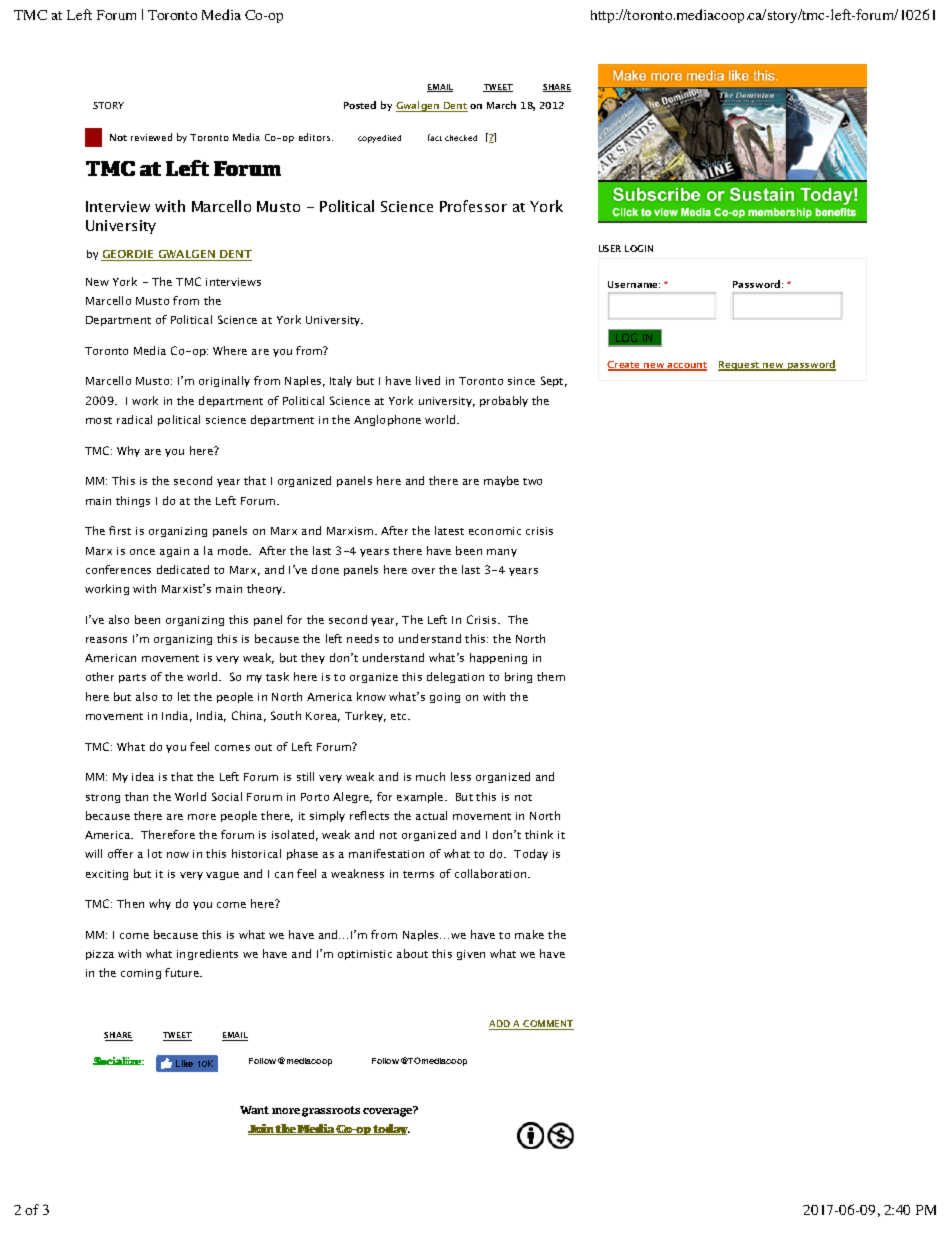 The width and height of the screenshot is (952, 1233). I want to click on needs, so click(363, 638).
